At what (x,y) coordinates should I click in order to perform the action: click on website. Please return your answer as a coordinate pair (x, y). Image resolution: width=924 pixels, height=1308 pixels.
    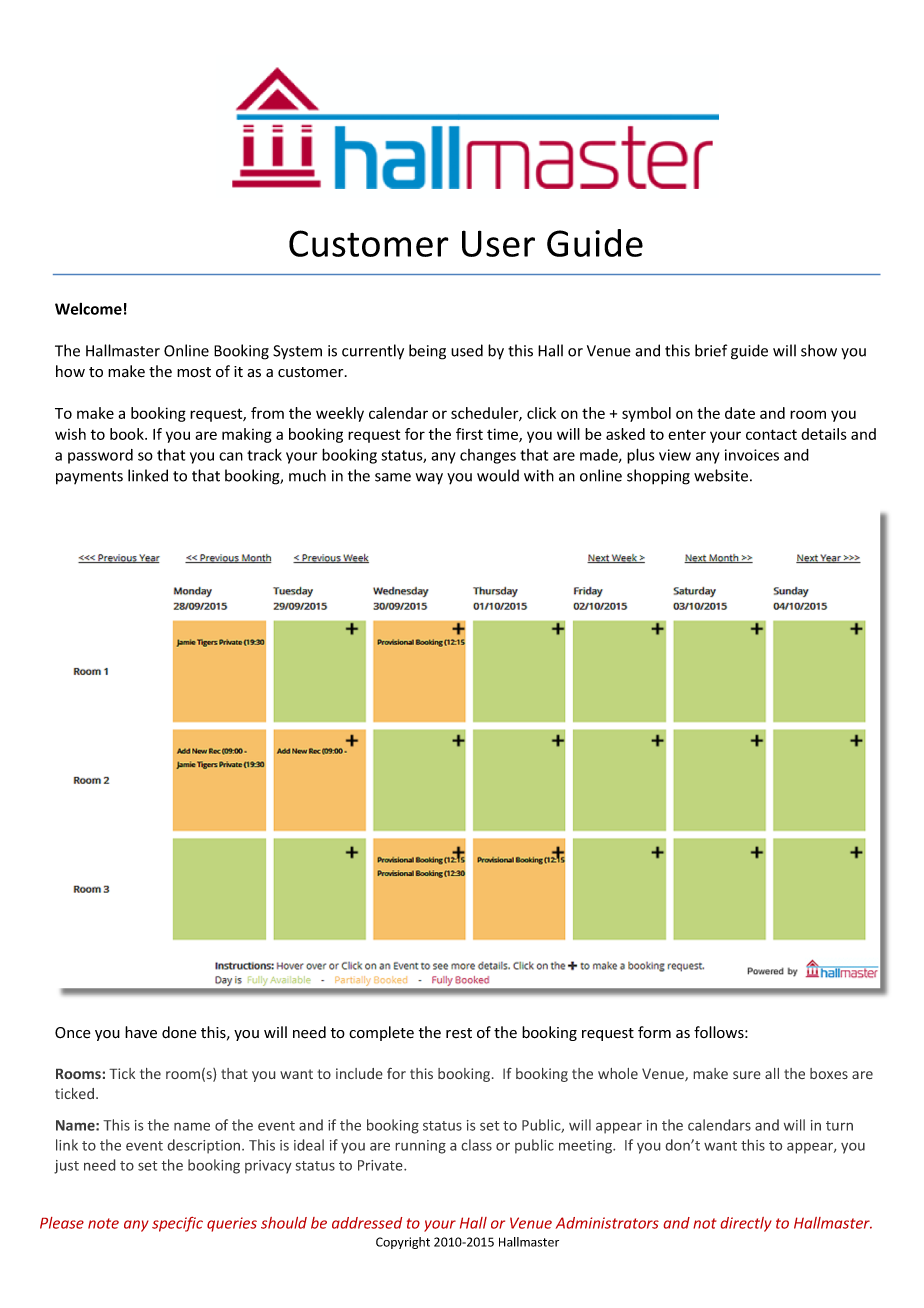
    Looking at the image, I should click on (722, 475).
